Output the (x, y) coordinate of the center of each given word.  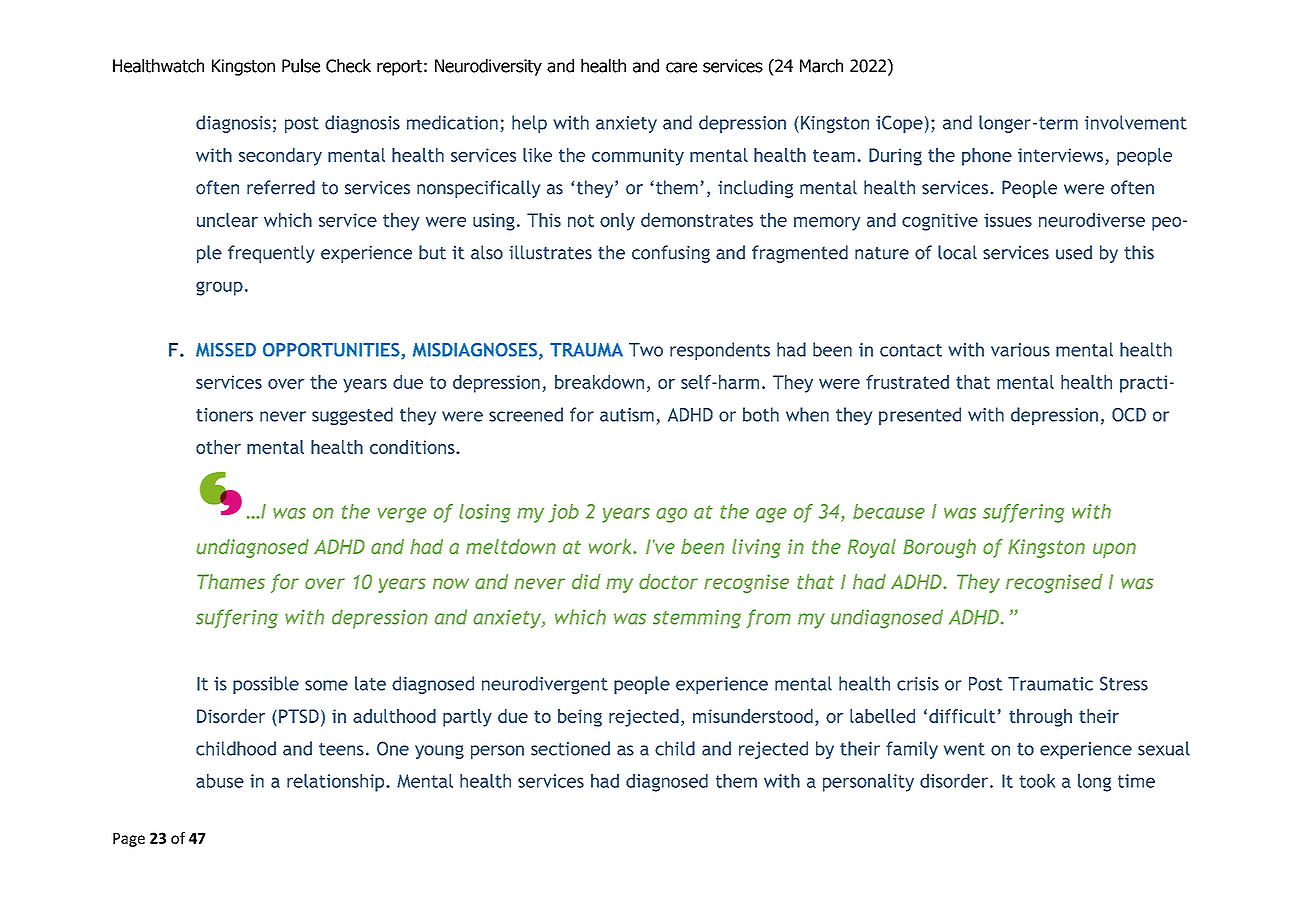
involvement (1136, 122)
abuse (220, 781)
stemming (697, 619)
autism (627, 415)
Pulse (301, 66)
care (681, 67)
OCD (1129, 415)
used (1074, 252)
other (218, 447)
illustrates (550, 252)
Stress (1124, 683)
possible (266, 685)
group (219, 288)
